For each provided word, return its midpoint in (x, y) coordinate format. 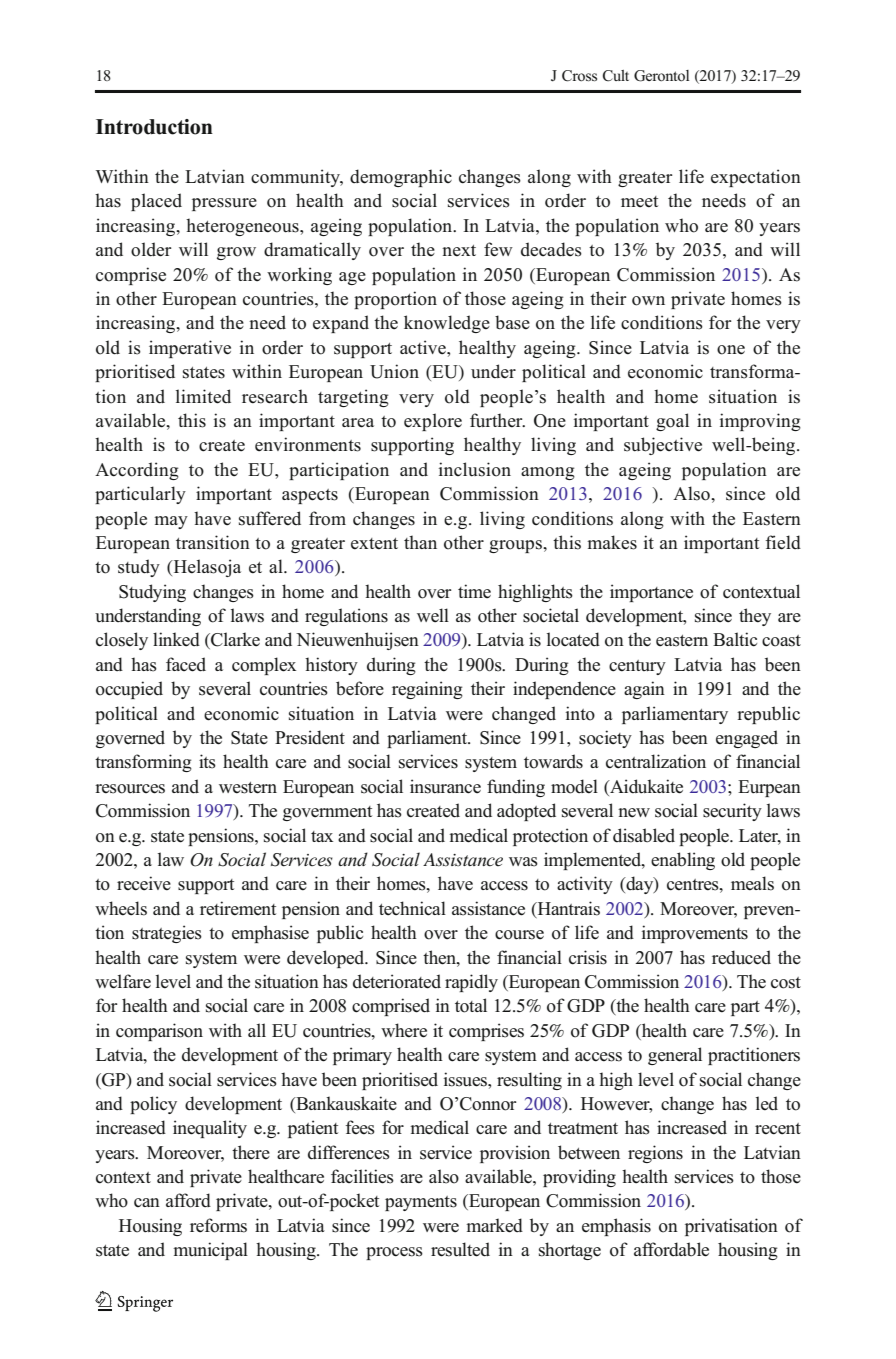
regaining (427, 690)
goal (672, 422)
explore (433, 422)
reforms (218, 1225)
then (440, 957)
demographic (401, 178)
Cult (616, 76)
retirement (238, 908)
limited (203, 396)
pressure (224, 204)
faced (186, 664)
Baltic (735, 639)
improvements (695, 934)
